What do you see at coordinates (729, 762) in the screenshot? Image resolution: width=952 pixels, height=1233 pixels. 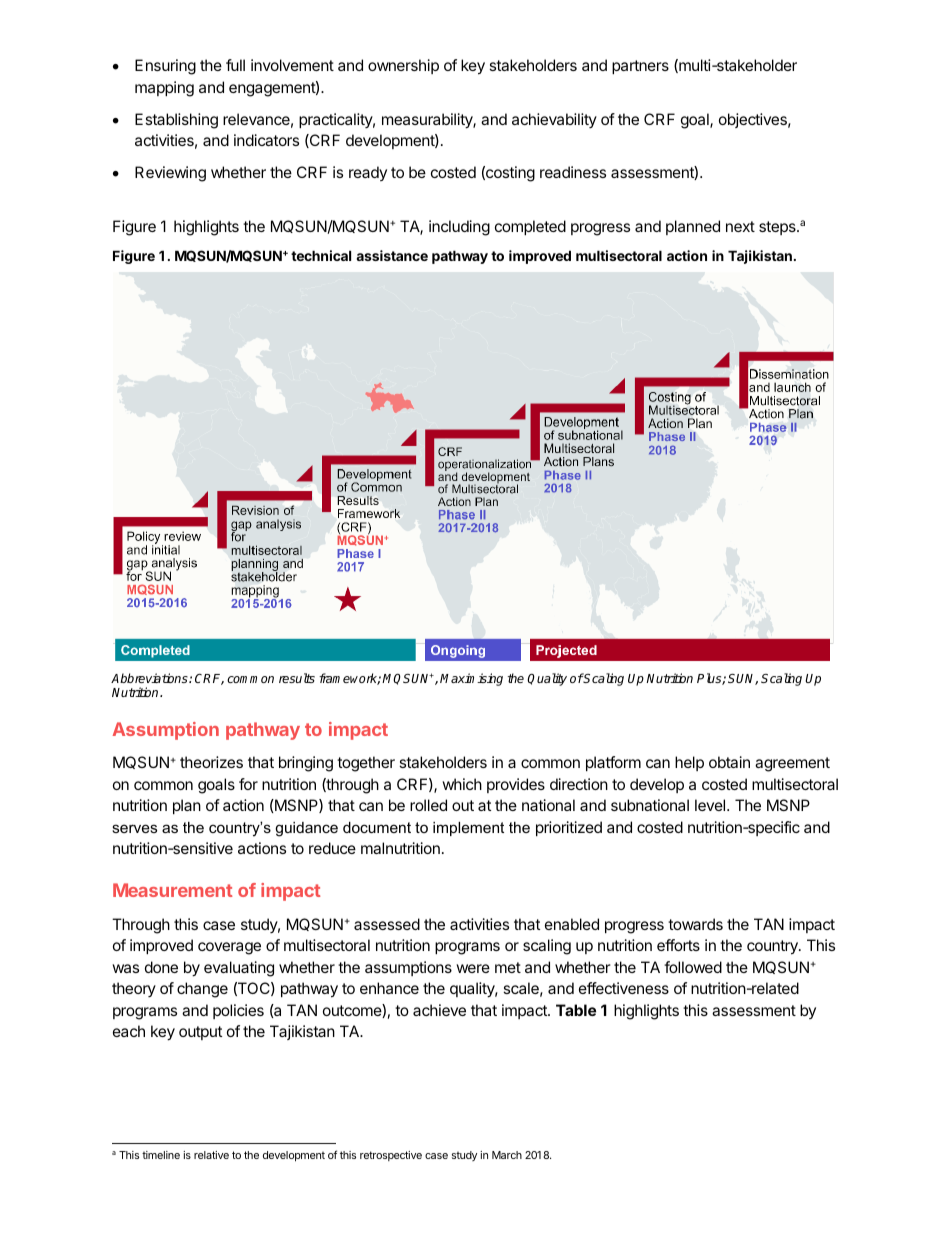 I see `obtain` at bounding box center [729, 762].
